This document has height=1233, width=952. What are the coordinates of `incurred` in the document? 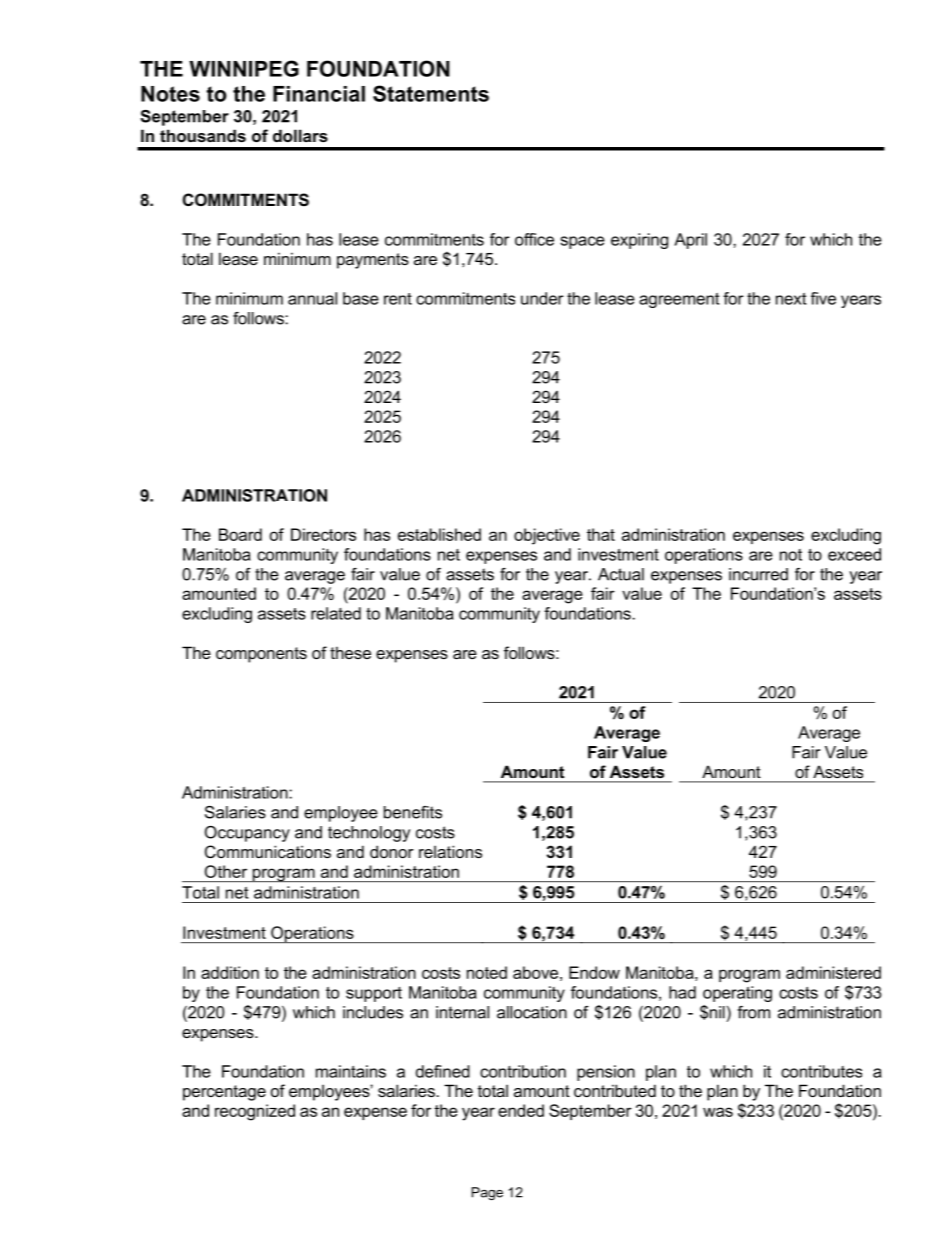 It's located at (758, 574).
